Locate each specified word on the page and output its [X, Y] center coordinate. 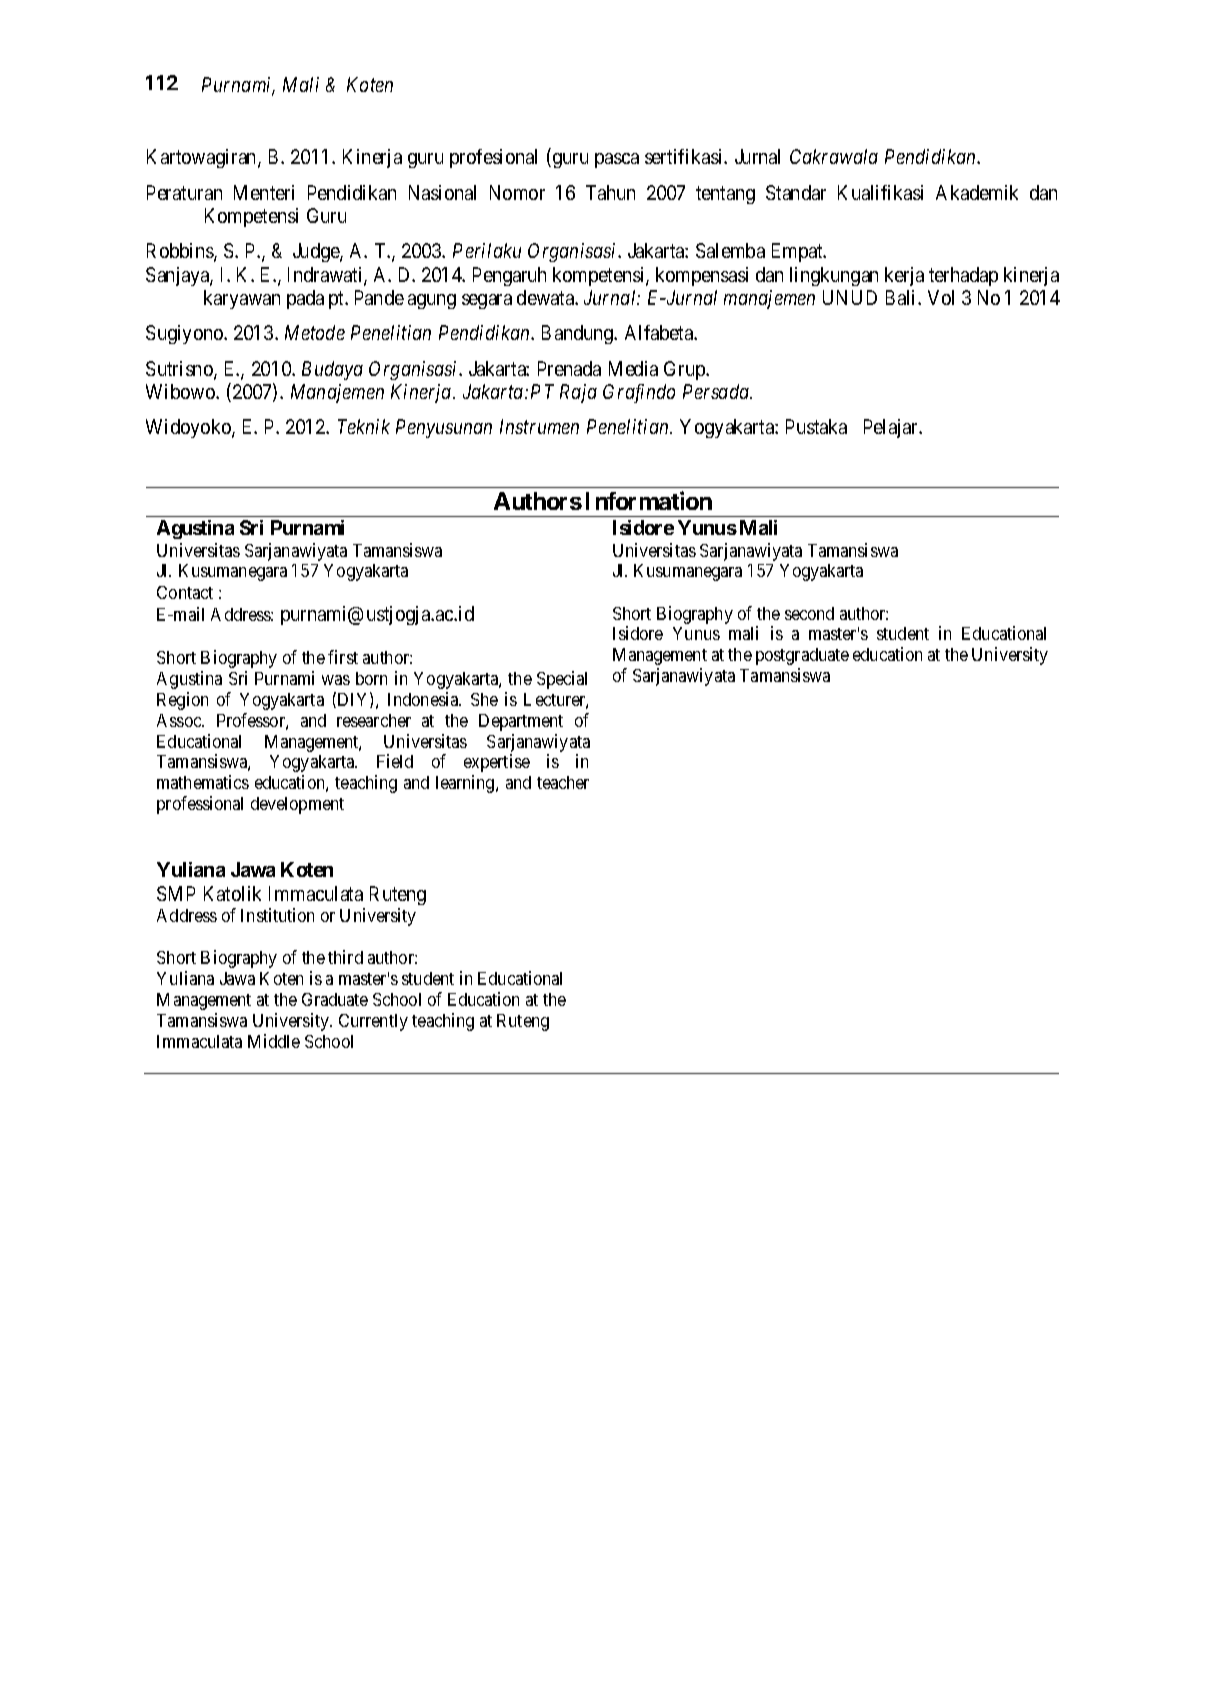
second [809, 613]
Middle [274, 1041]
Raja [578, 393]
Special [562, 680]
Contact [185, 592]
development [297, 805]
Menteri [264, 192]
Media [633, 368]
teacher [563, 782]
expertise [497, 763]
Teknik [364, 426]
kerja [904, 276]
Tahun [610, 192]
